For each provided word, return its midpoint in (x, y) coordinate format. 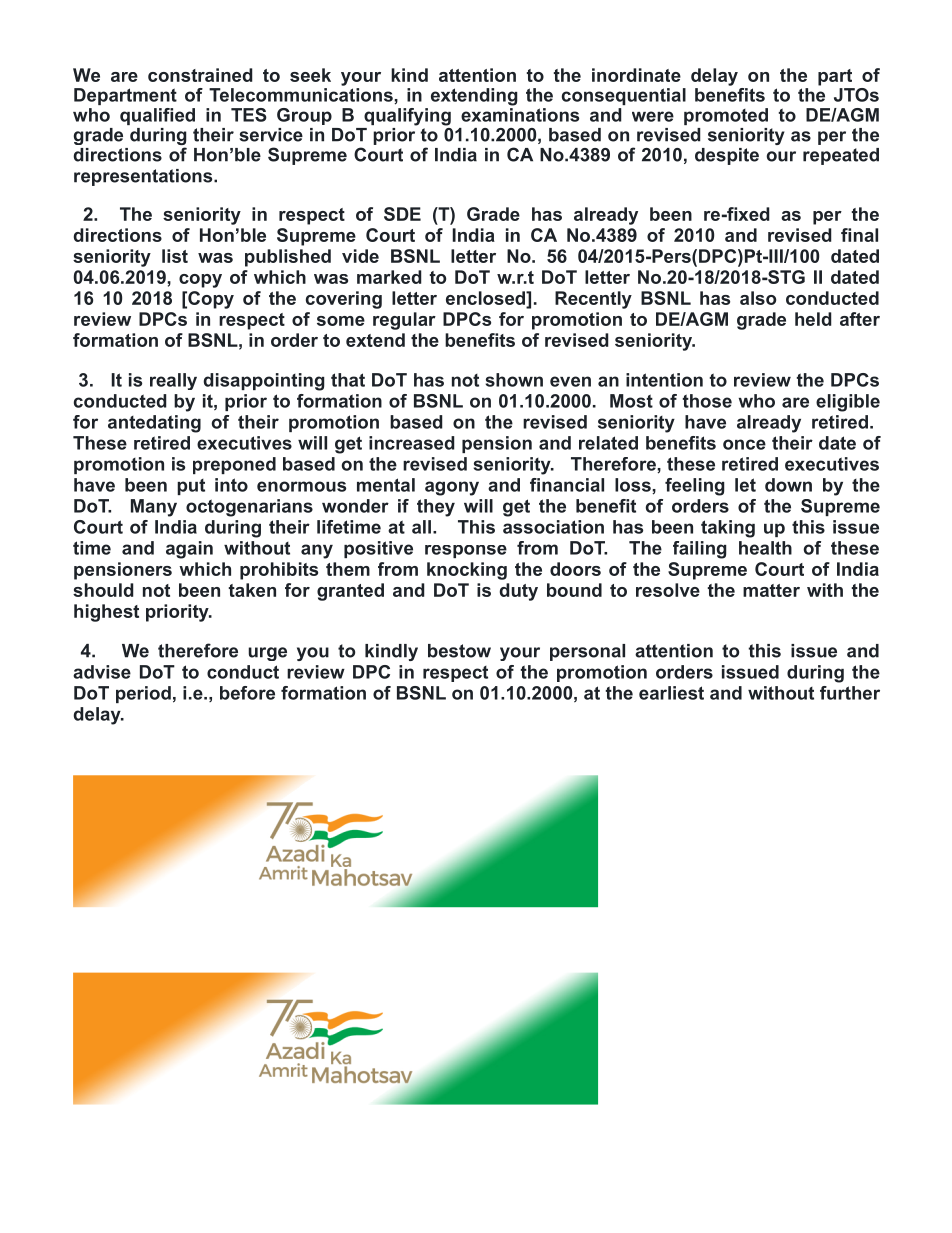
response (466, 551)
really (173, 381)
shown (514, 380)
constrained (200, 75)
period (143, 694)
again (189, 550)
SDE (402, 214)
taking (728, 529)
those (707, 401)
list (175, 256)
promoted (726, 116)
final (859, 235)
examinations (520, 113)
